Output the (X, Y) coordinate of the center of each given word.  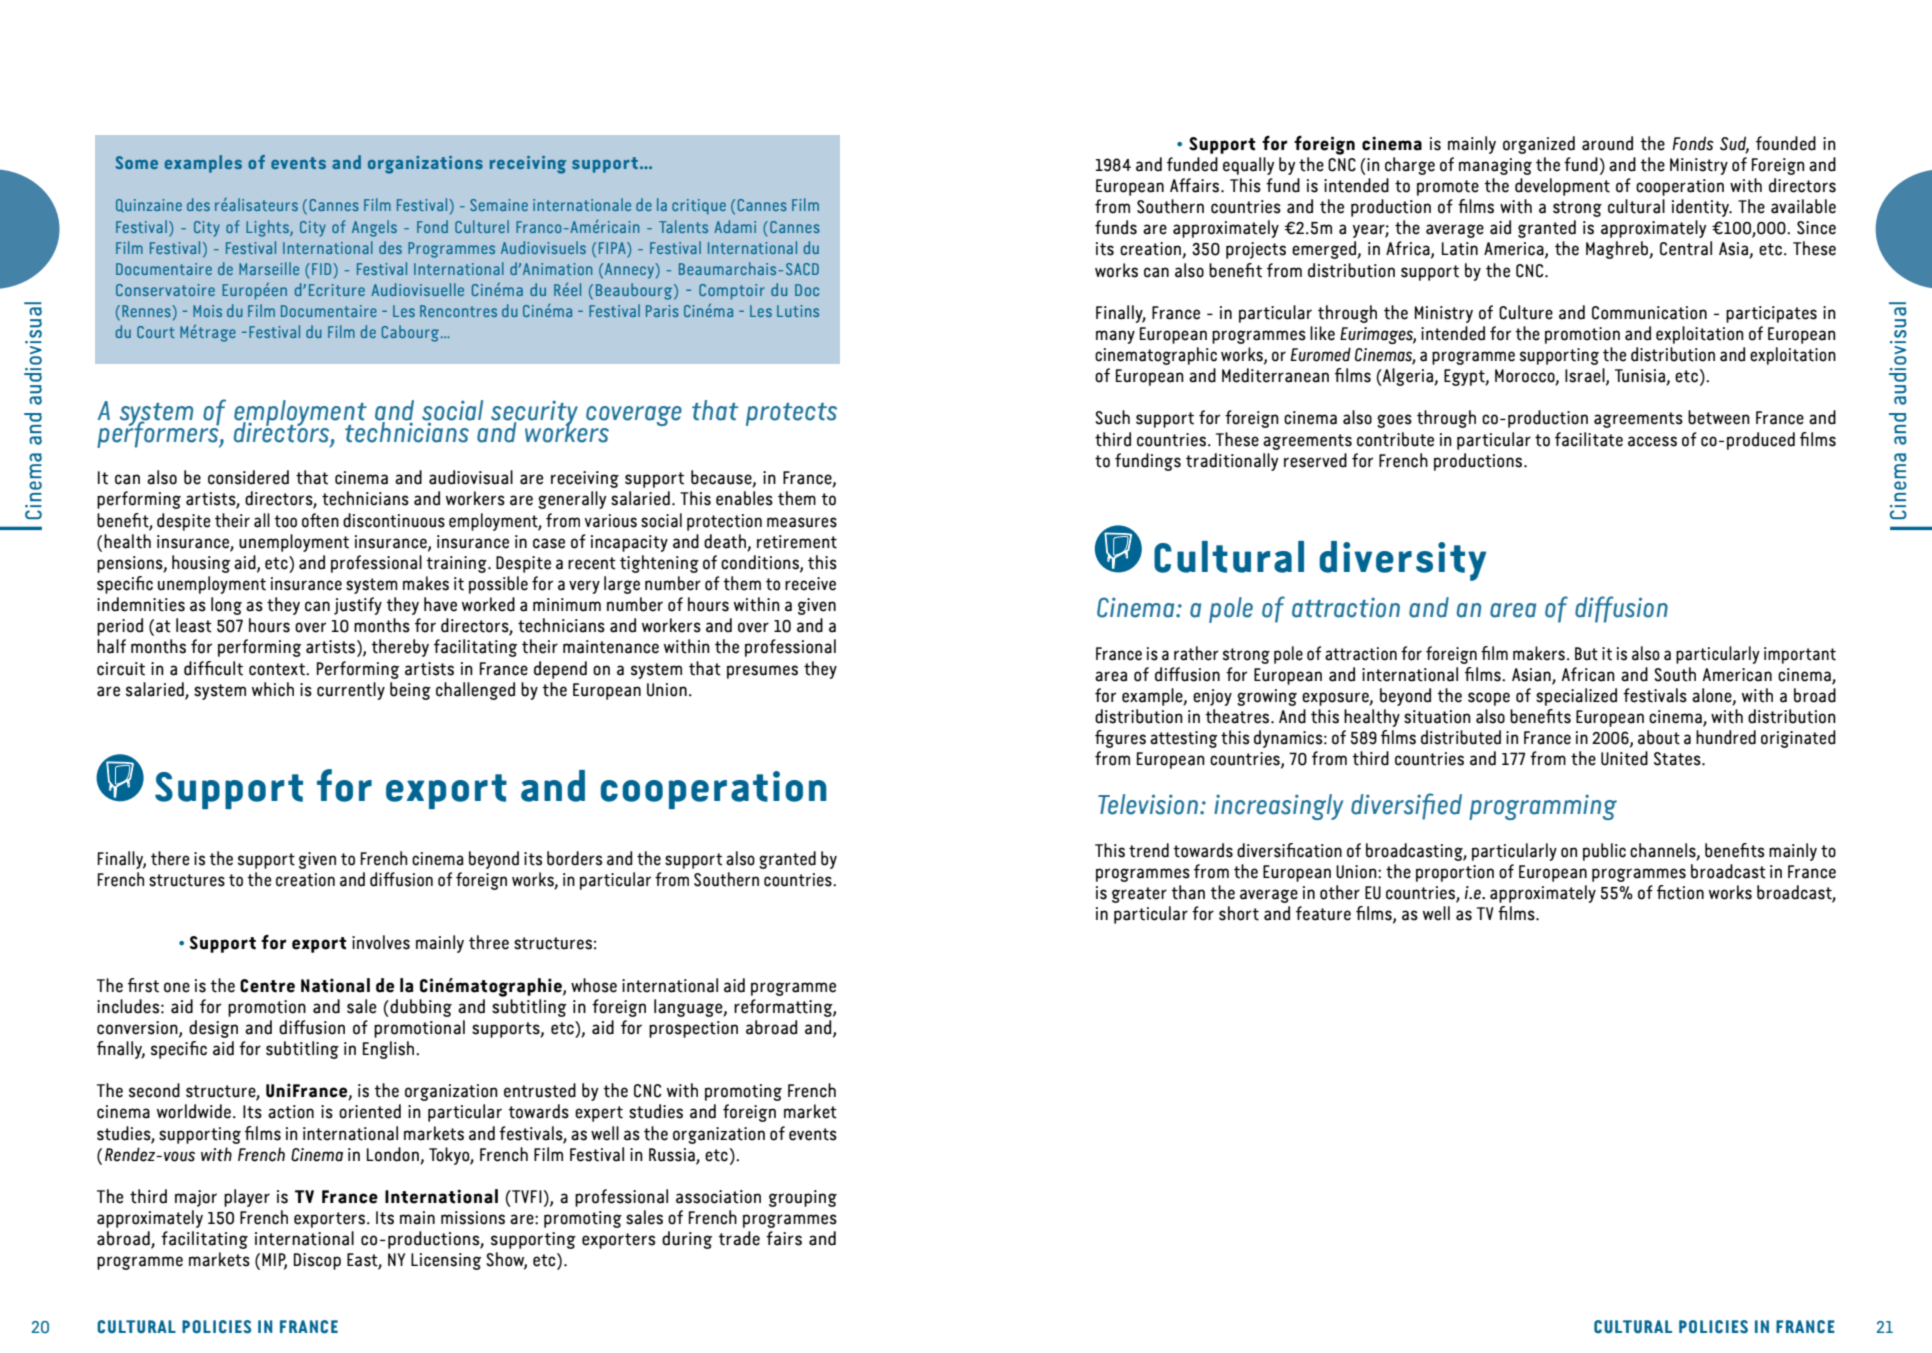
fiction (1680, 892)
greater (1139, 895)
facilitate (1589, 439)
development (1562, 187)
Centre (267, 986)
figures (1120, 739)
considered (248, 477)
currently (351, 691)
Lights (268, 228)
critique (699, 206)
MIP (274, 1261)
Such (1112, 417)
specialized (1576, 697)
